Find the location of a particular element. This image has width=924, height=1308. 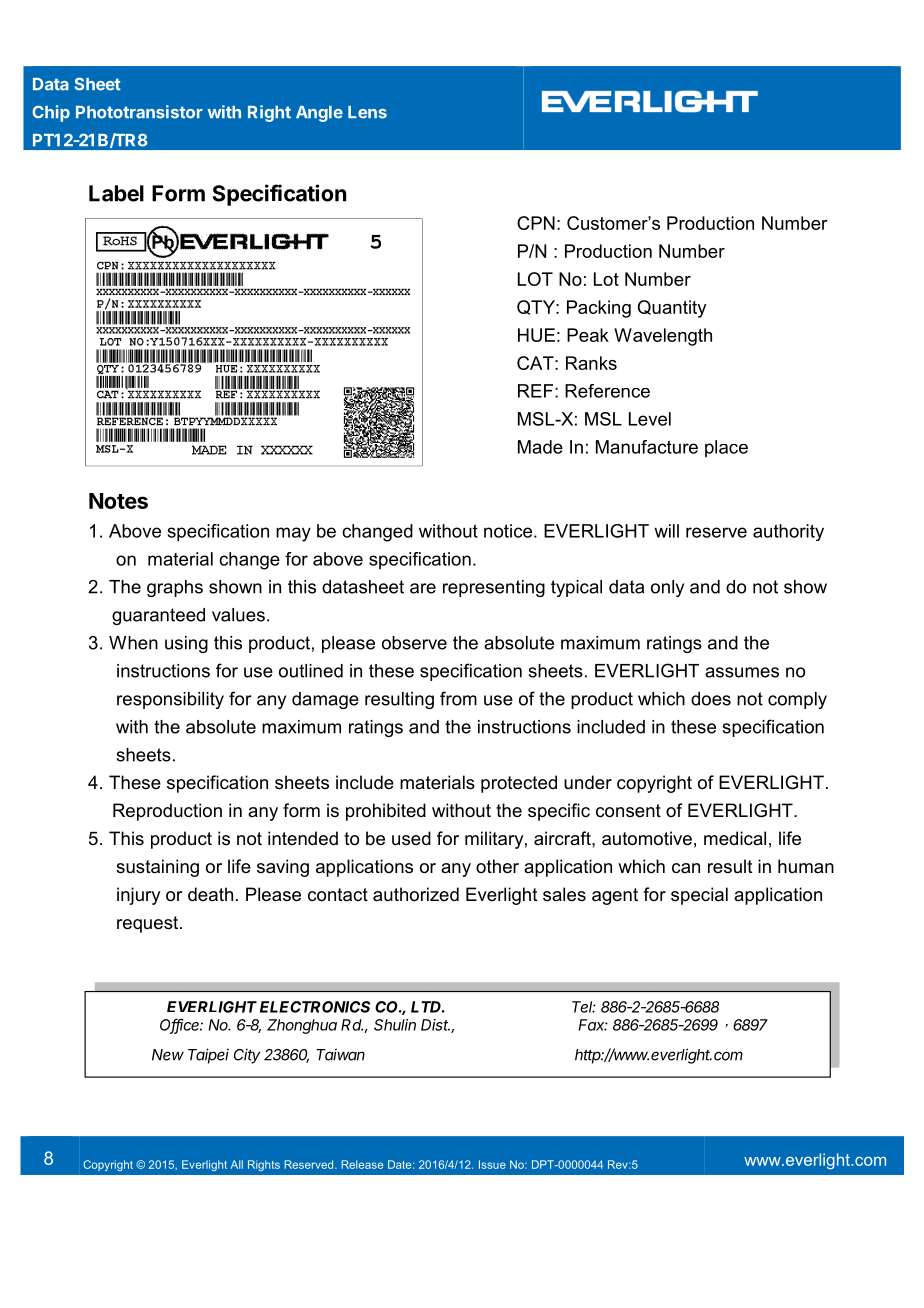

Notes is located at coordinates (118, 501).
